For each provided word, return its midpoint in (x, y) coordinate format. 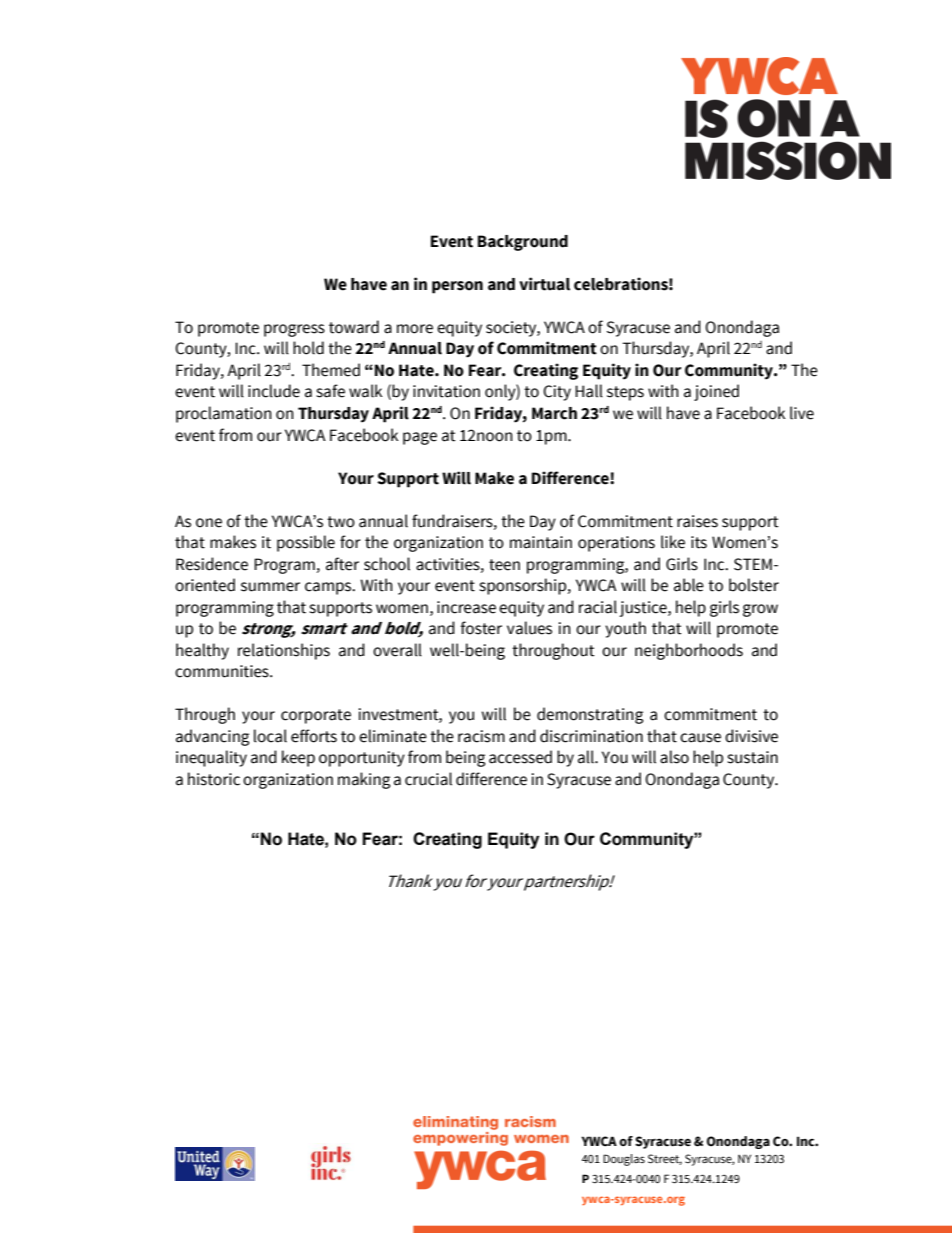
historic (214, 779)
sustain (752, 757)
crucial (428, 779)
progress (294, 330)
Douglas (624, 1160)
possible (306, 543)
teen (504, 565)
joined (716, 392)
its (699, 542)
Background (523, 243)
